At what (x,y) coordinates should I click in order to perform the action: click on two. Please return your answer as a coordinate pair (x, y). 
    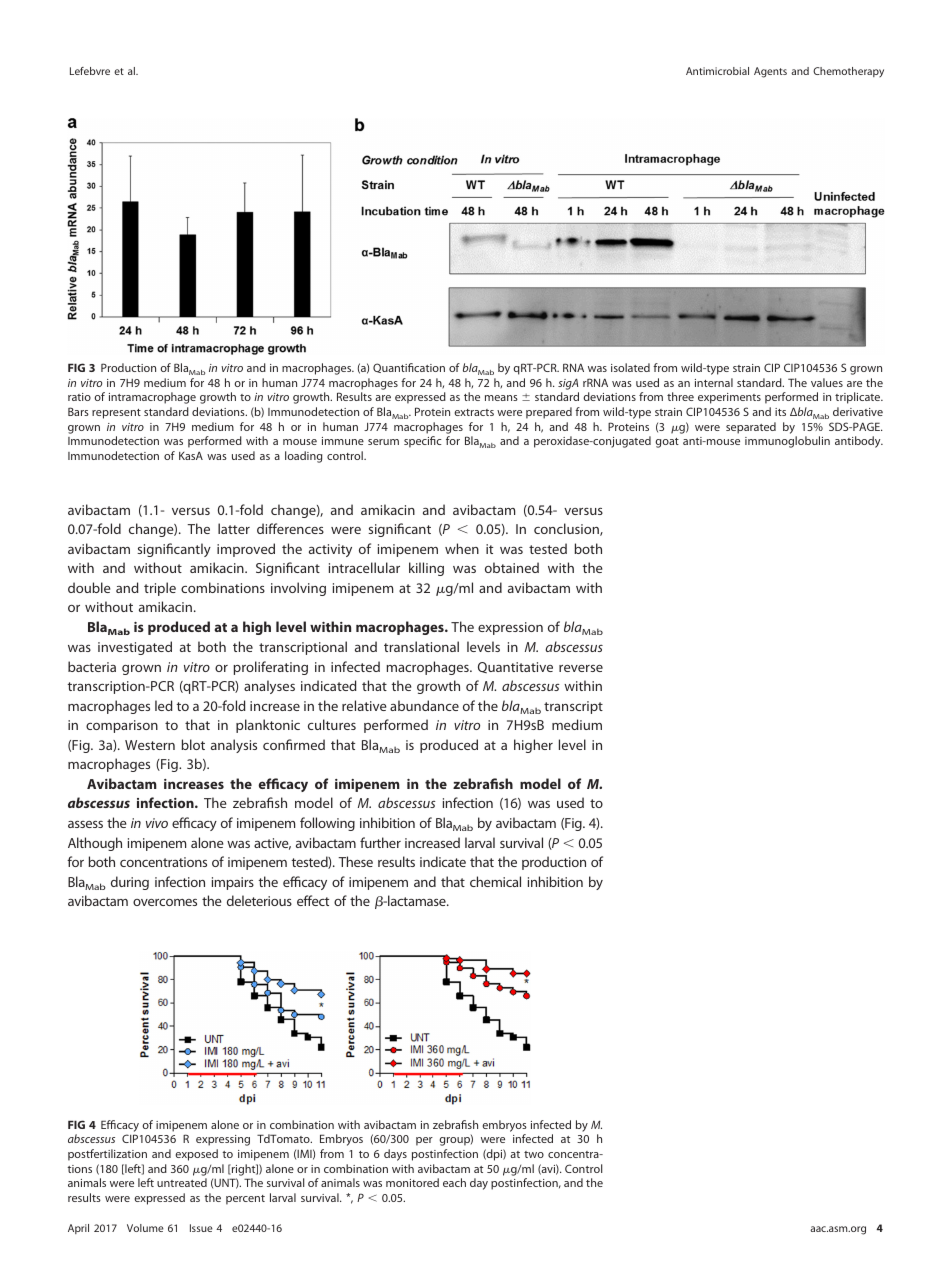
    Looking at the image, I should click on (534, 1154).
